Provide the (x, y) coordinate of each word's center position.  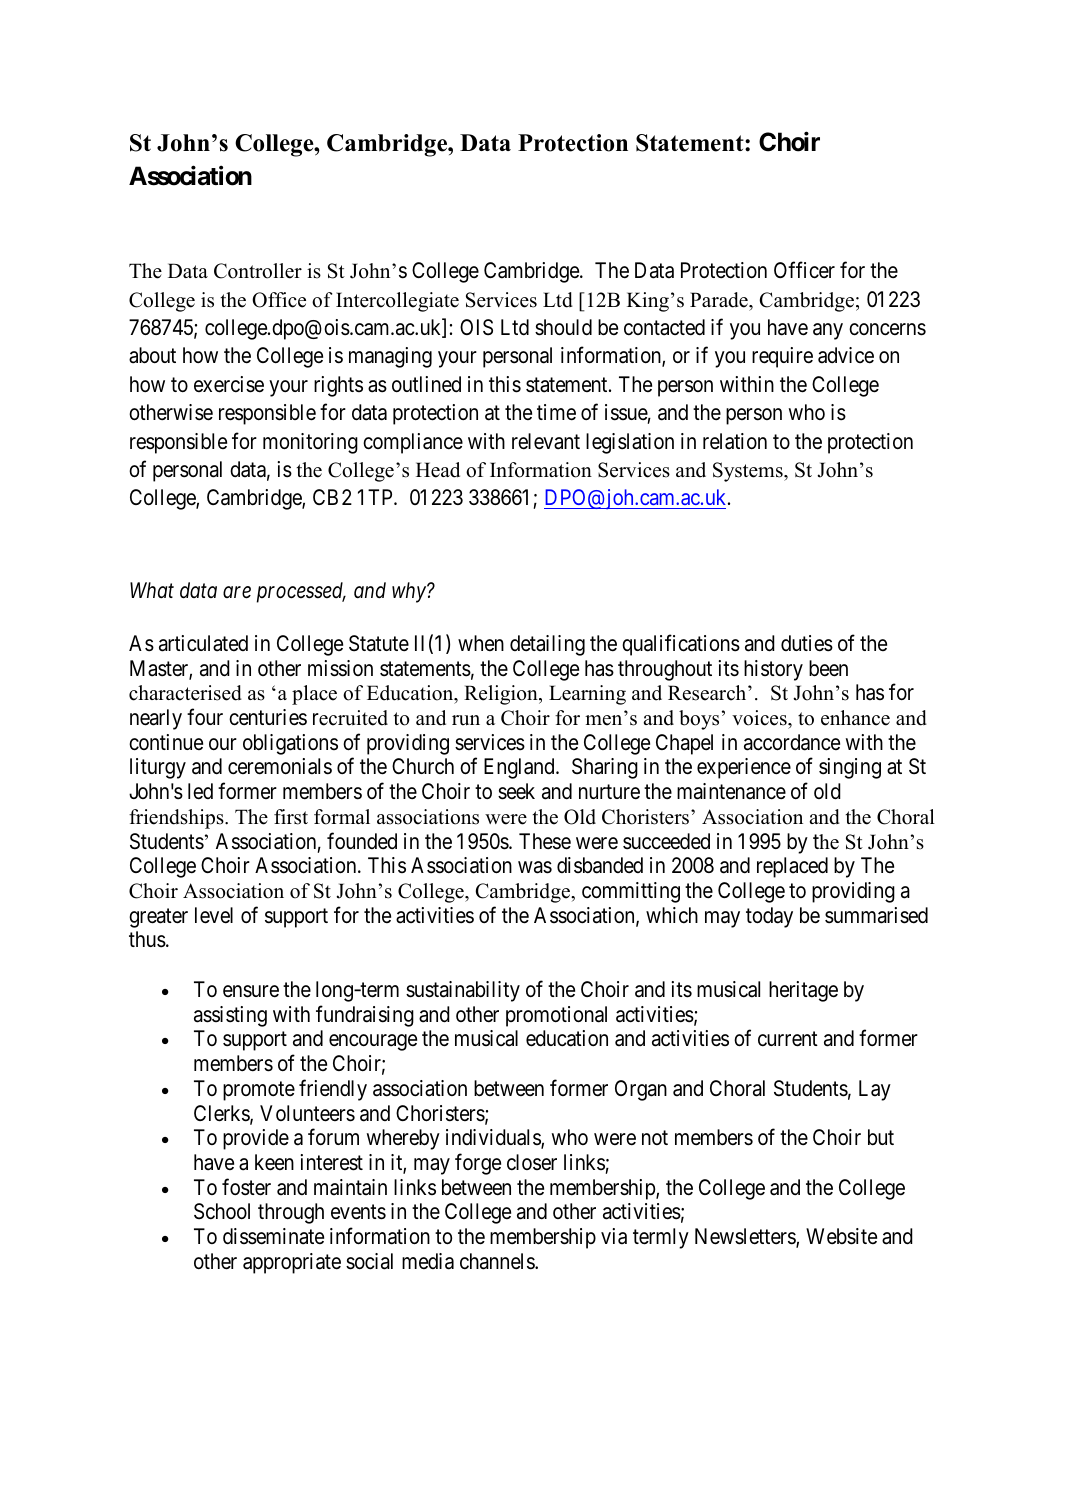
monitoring (310, 443)
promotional (556, 1016)
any (828, 331)
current (788, 1039)
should (563, 327)
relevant (546, 441)
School (222, 1211)
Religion (502, 695)
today (769, 917)
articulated (203, 643)
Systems (749, 472)
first (291, 817)
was (535, 867)
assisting (230, 1016)
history (773, 670)
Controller (258, 271)
